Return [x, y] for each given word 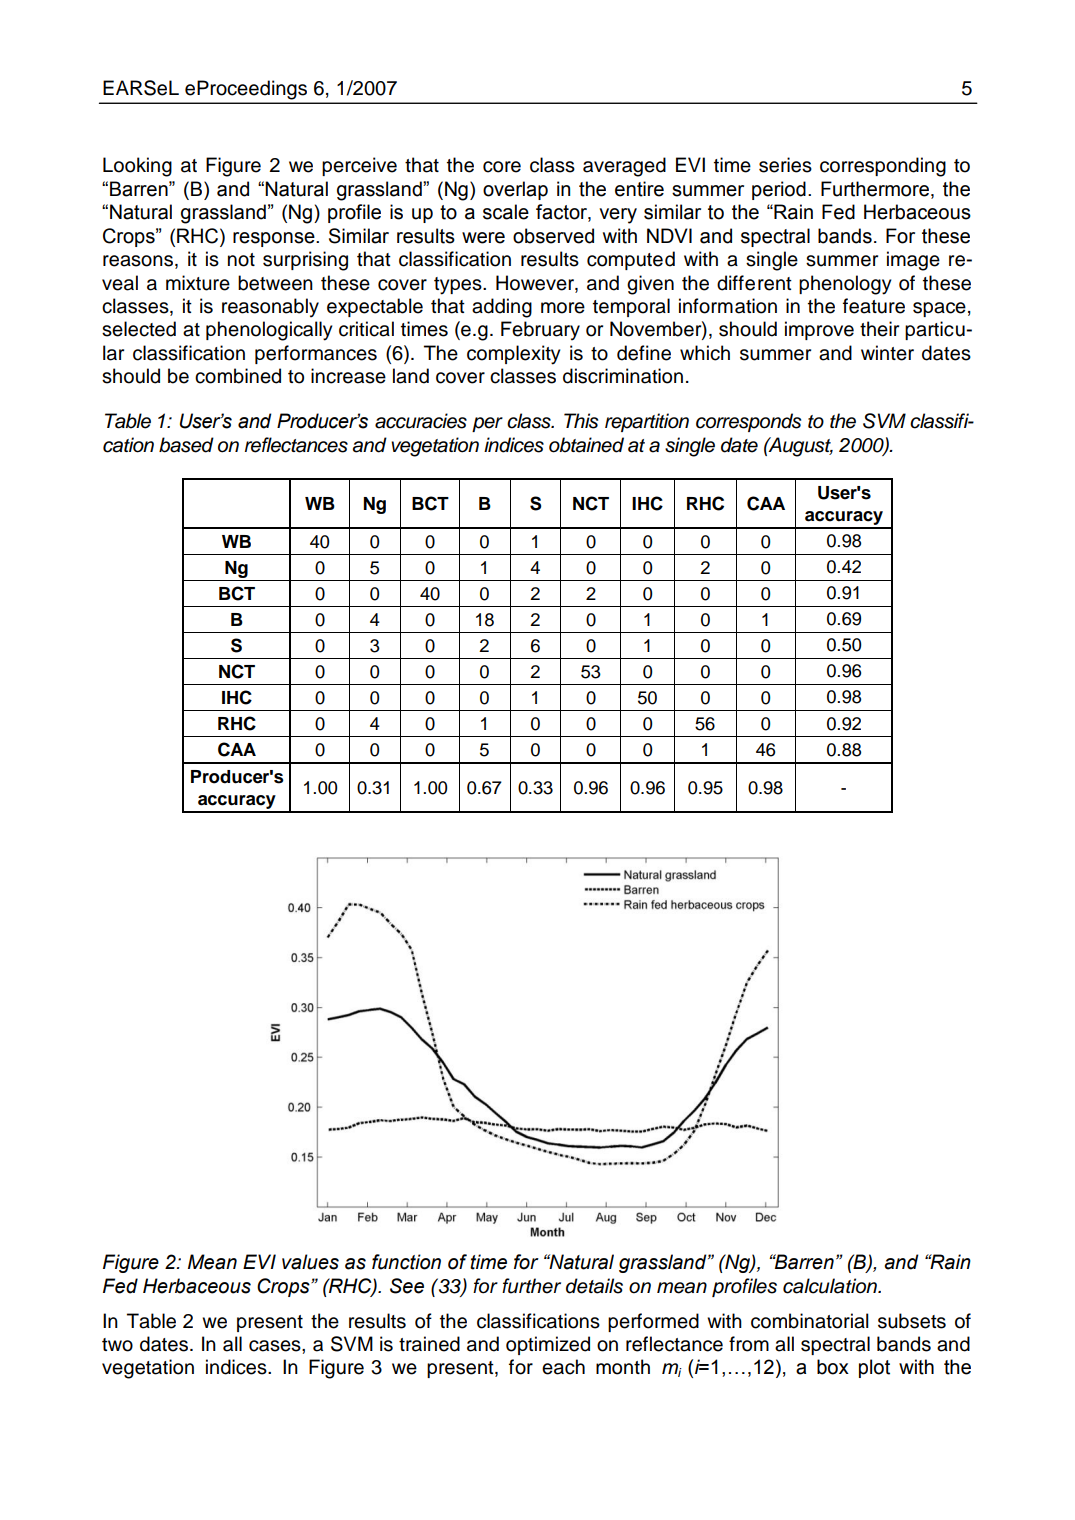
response [275, 239]
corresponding [883, 167]
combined [238, 376]
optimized [548, 1345]
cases [276, 1346]
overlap [515, 190]
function [406, 1262]
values [310, 1262]
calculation [831, 1286]
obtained [586, 445]
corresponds [748, 422]
